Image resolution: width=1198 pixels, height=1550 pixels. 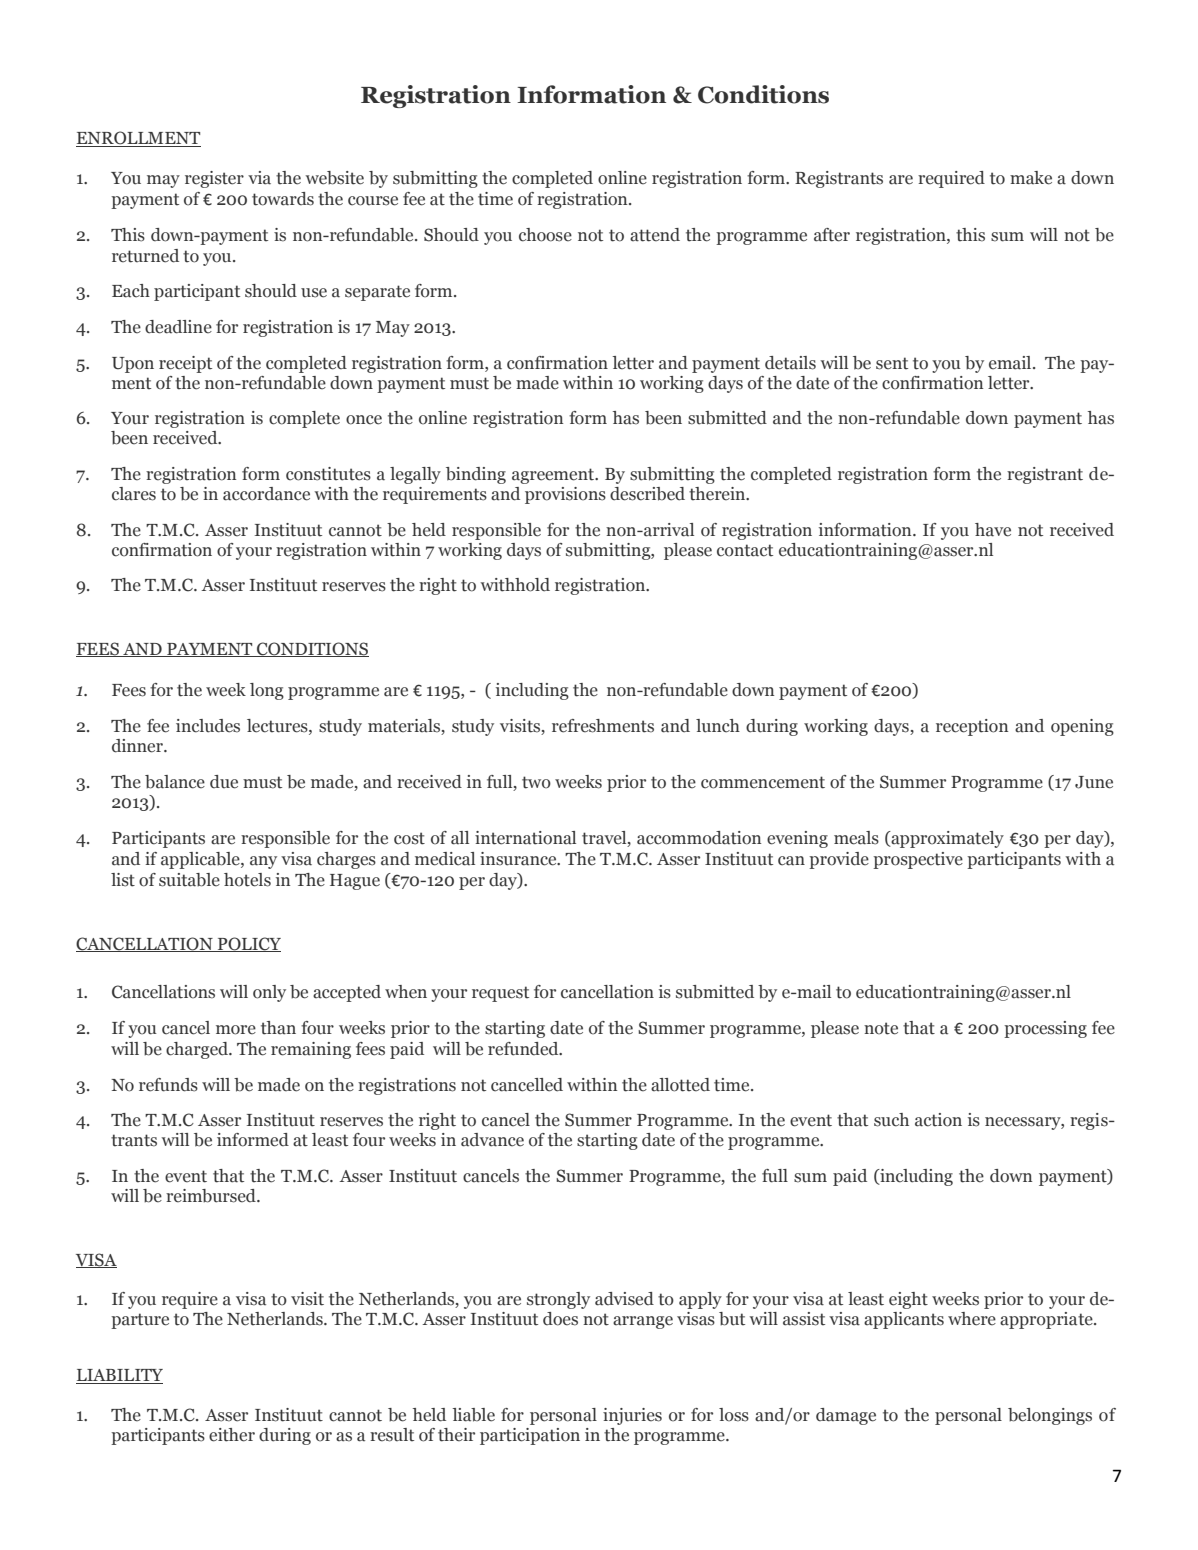 What do you see at coordinates (232, 1435) in the screenshot?
I see `either` at bounding box center [232, 1435].
